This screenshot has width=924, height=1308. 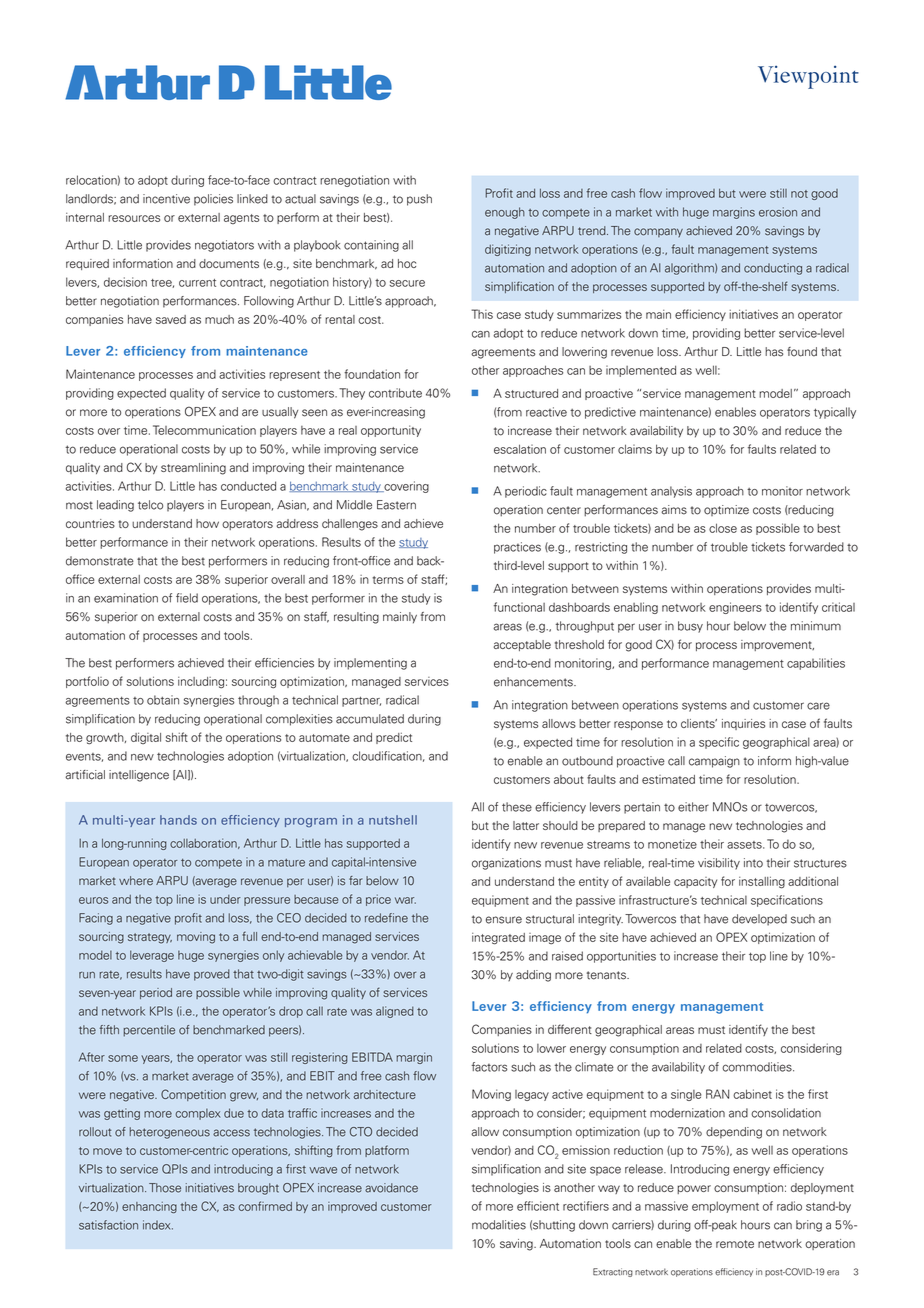 I want to click on Eastern, so click(x=396, y=505).
